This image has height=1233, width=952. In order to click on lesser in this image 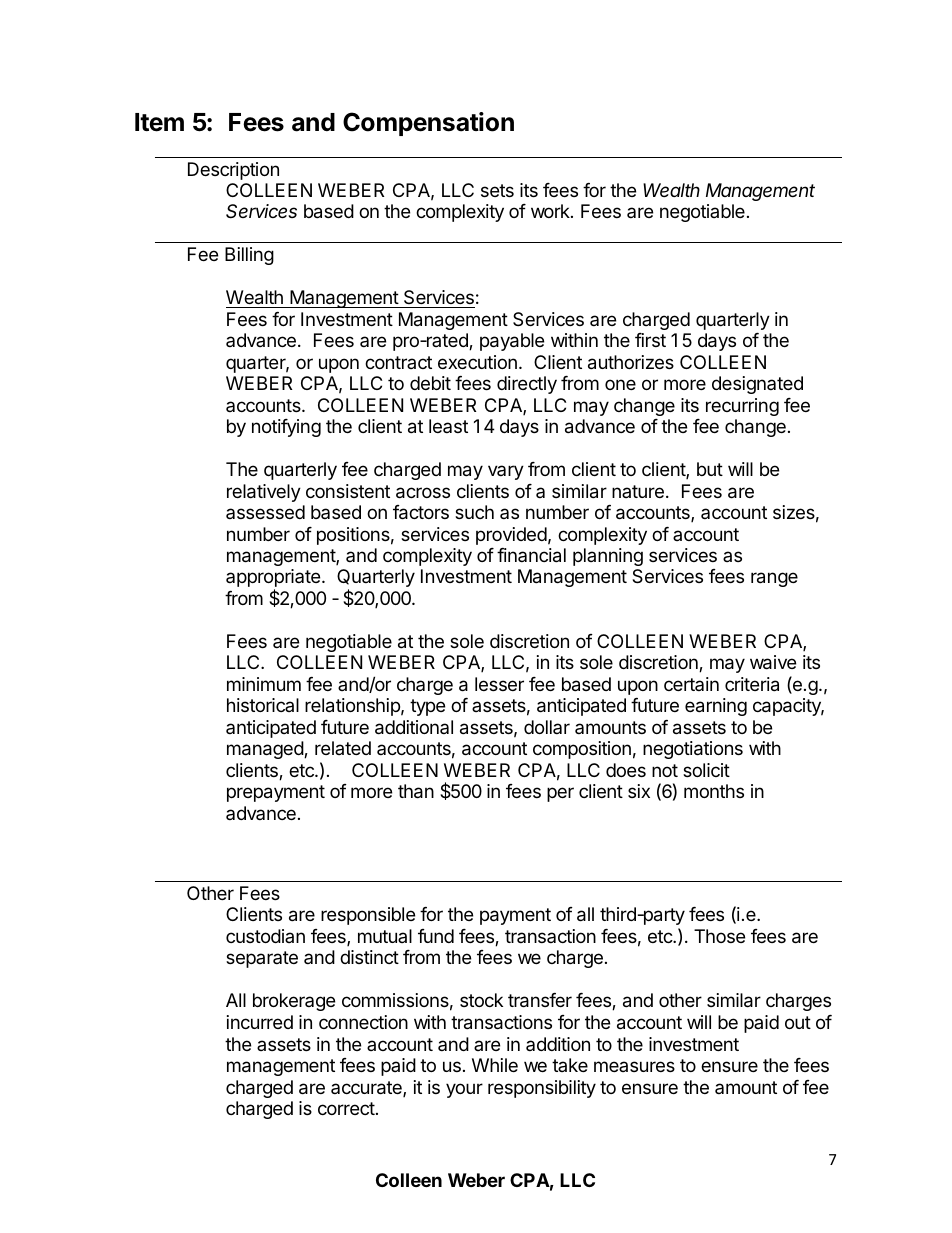, I will do `click(499, 684)`.
